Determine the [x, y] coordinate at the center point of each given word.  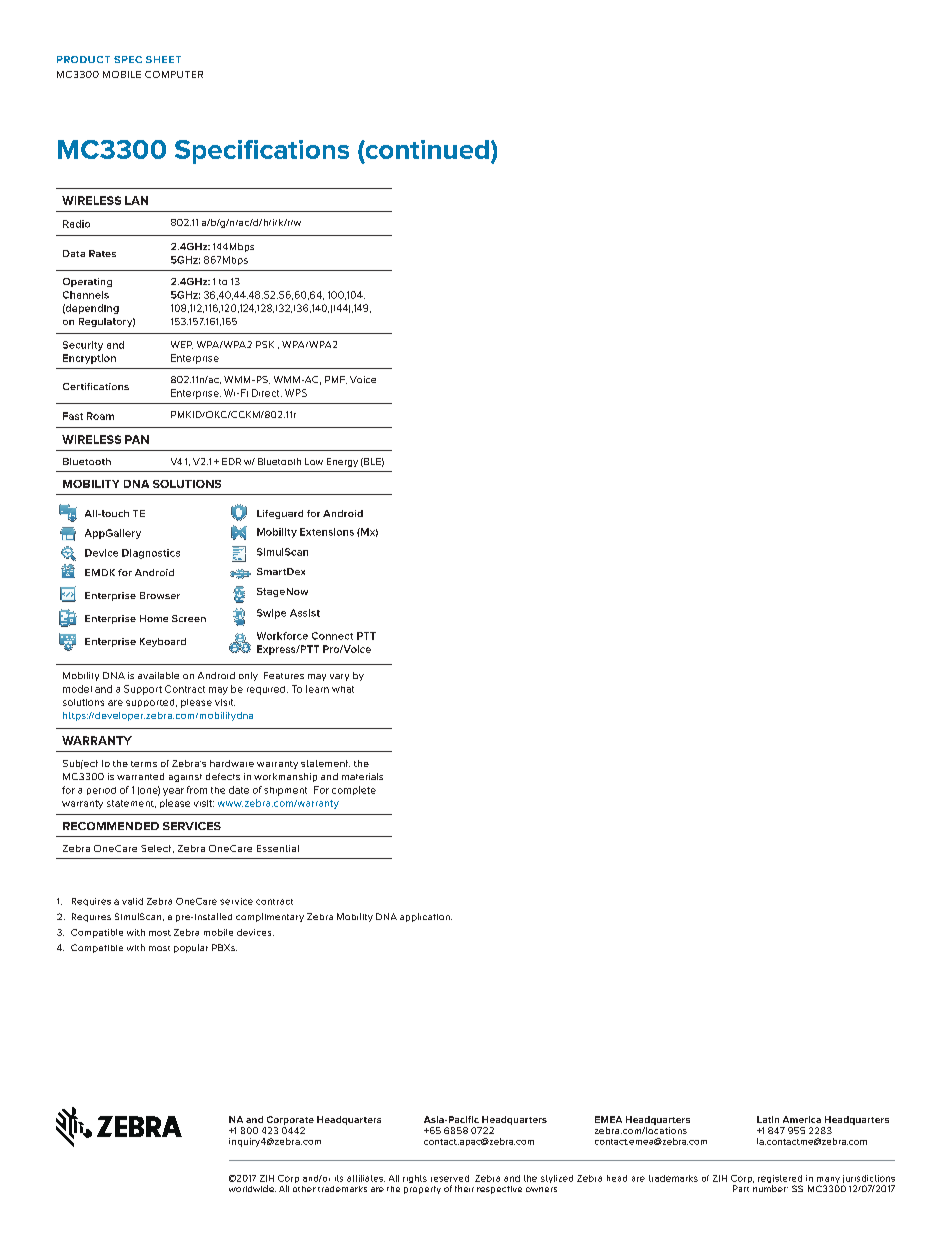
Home [154, 618]
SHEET [163, 59]
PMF [336, 380]
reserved [450, 1178]
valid [132, 901]
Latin [768, 1119]
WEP [182, 345]
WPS [296, 393]
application [426, 917]
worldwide [252, 1188]
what [343, 689]
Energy [342, 462]
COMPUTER [174, 74]
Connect [332, 636]
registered [780, 1180]
